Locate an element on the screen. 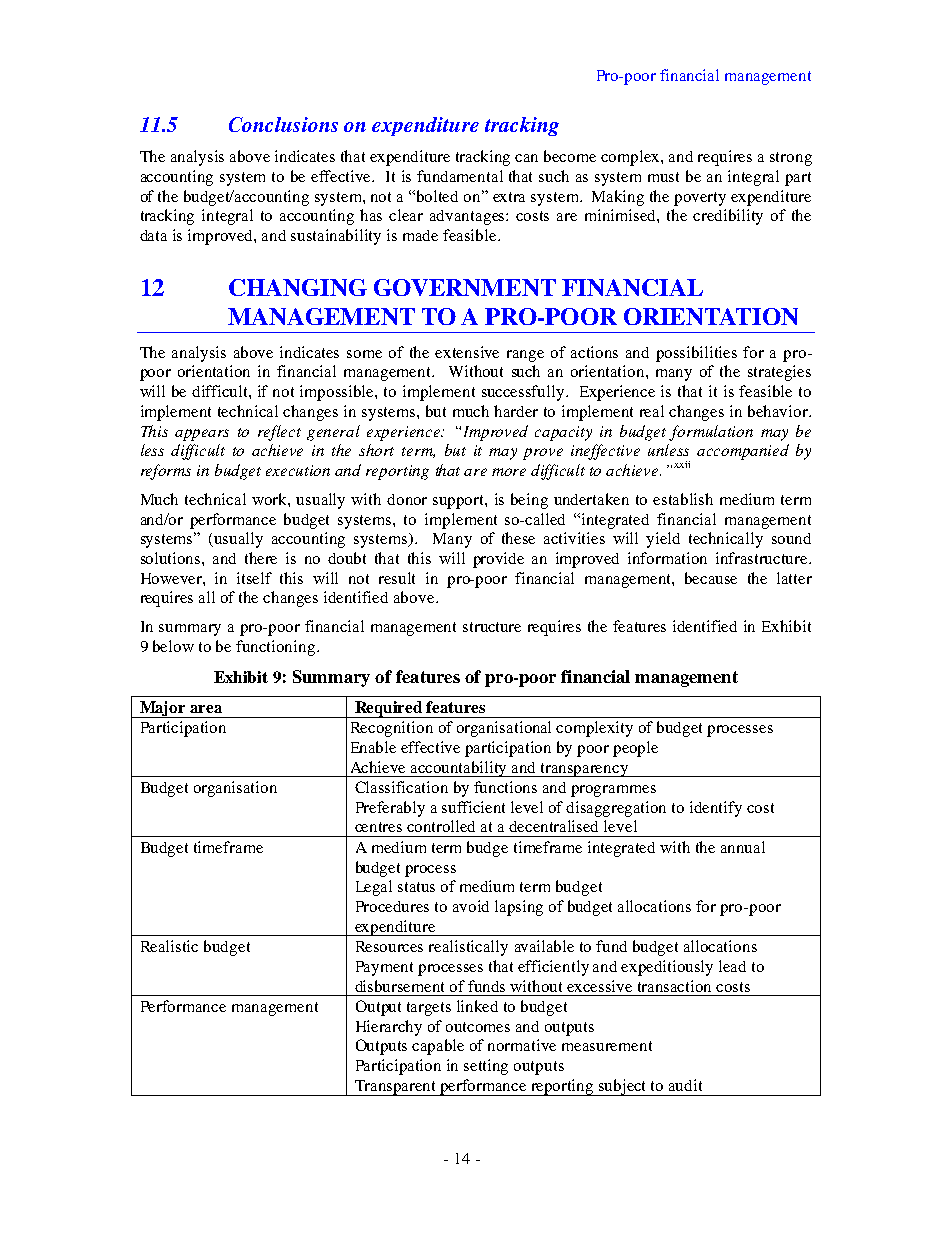 The image size is (952, 1233). must is located at coordinates (663, 177).
